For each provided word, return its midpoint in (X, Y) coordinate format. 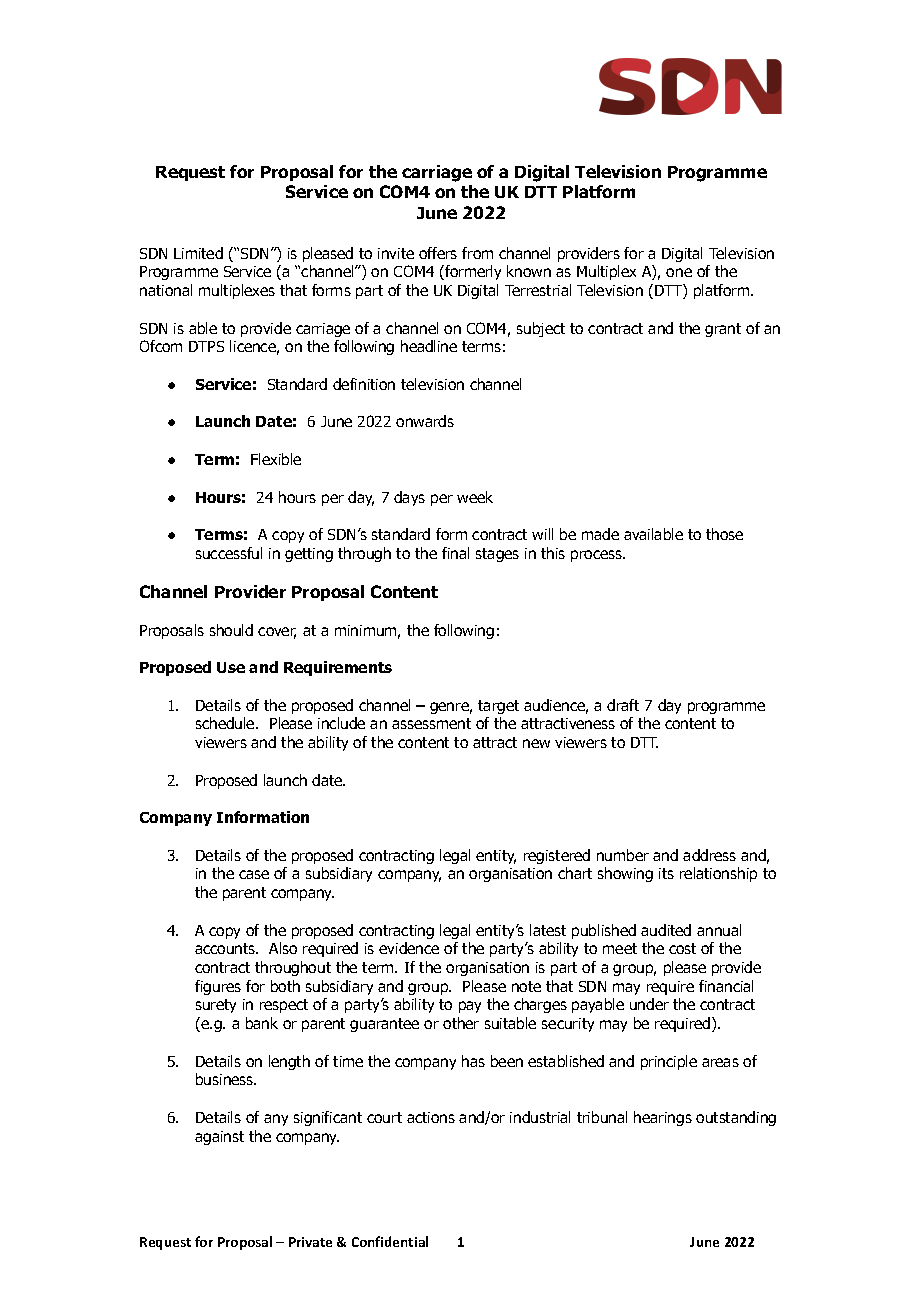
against (219, 1138)
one (679, 272)
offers (438, 253)
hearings (663, 1118)
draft (623, 705)
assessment (431, 723)
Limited (198, 253)
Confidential (390, 1241)
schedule (226, 723)
